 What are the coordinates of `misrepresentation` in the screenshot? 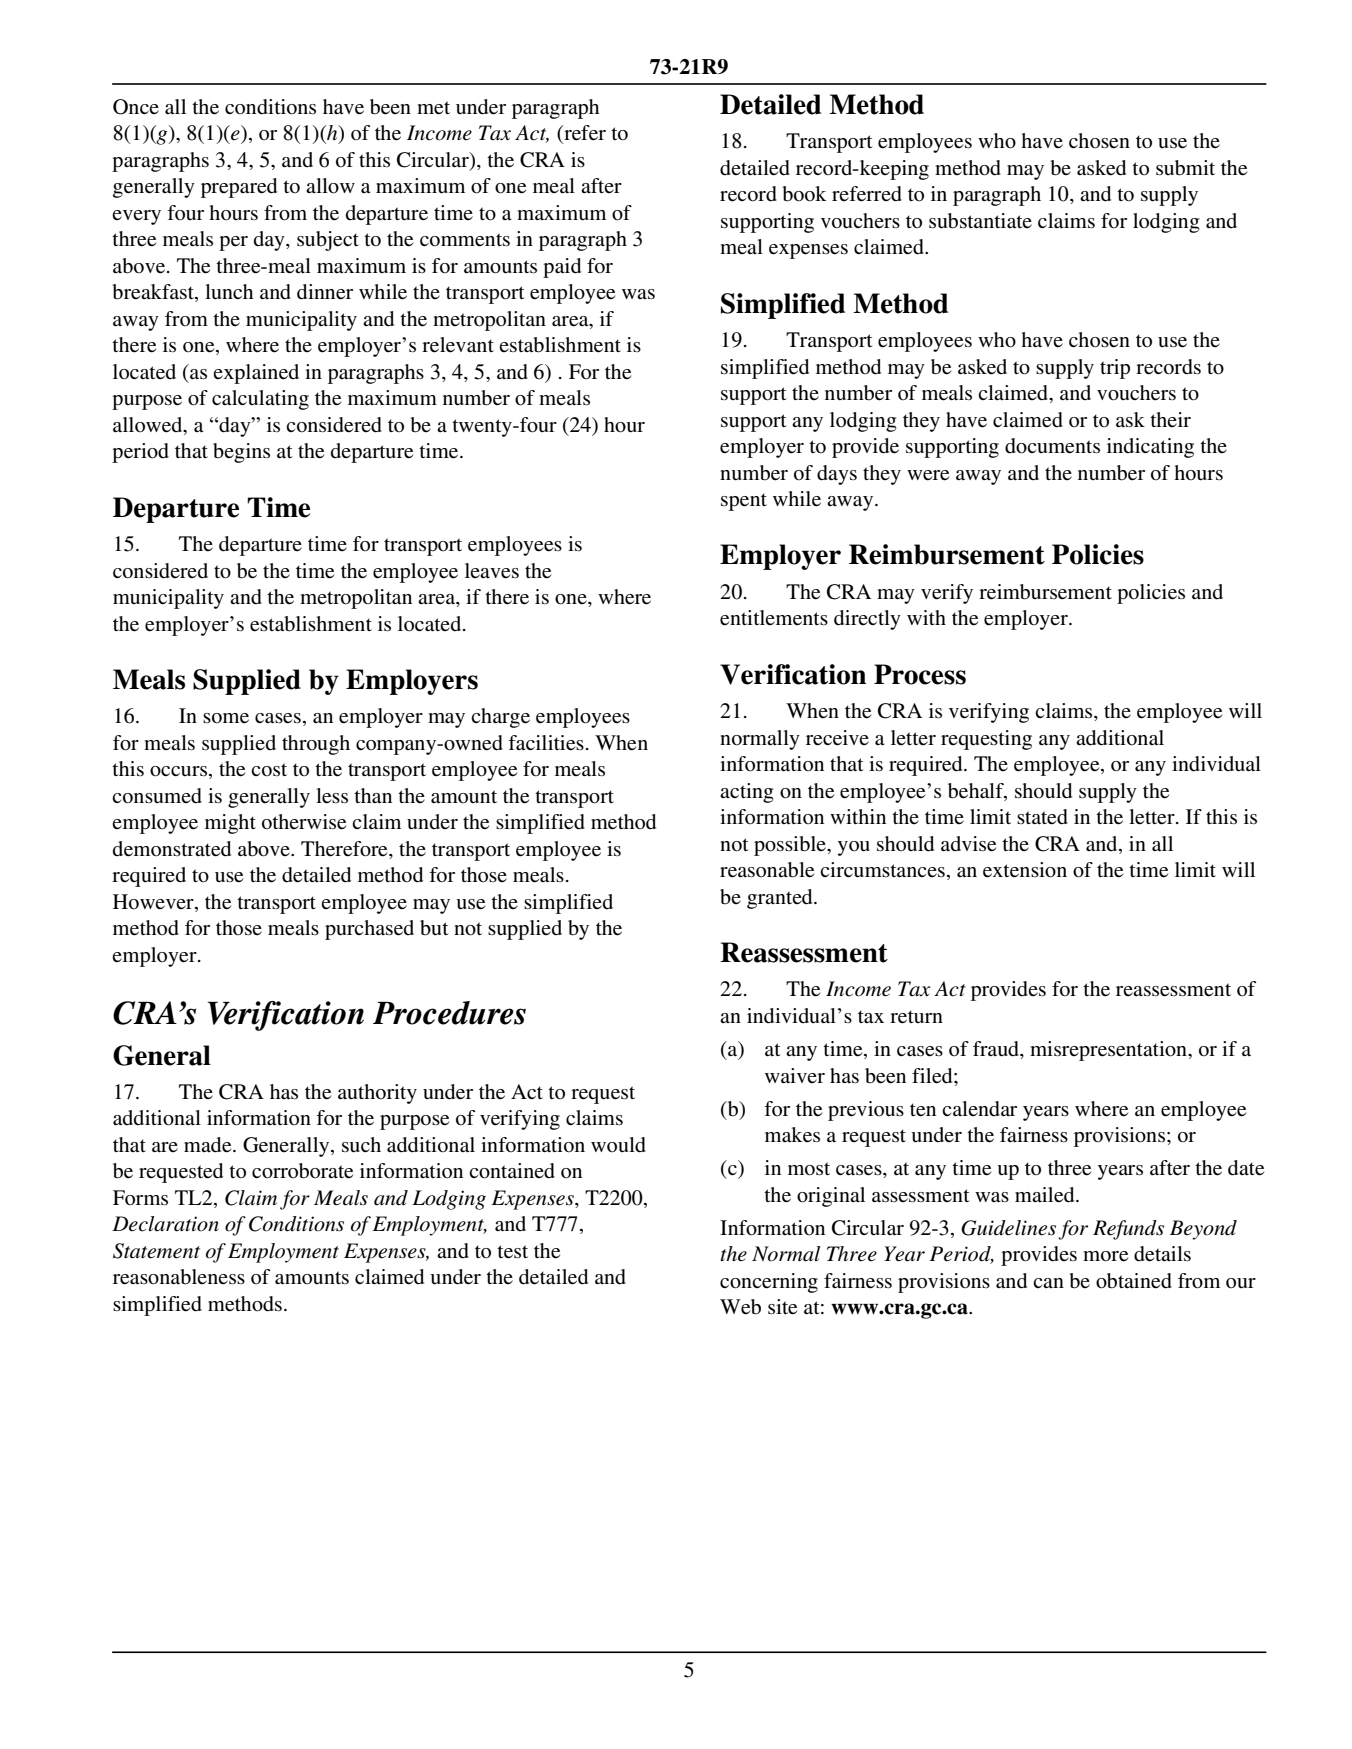 It's located at (1109, 1051).
